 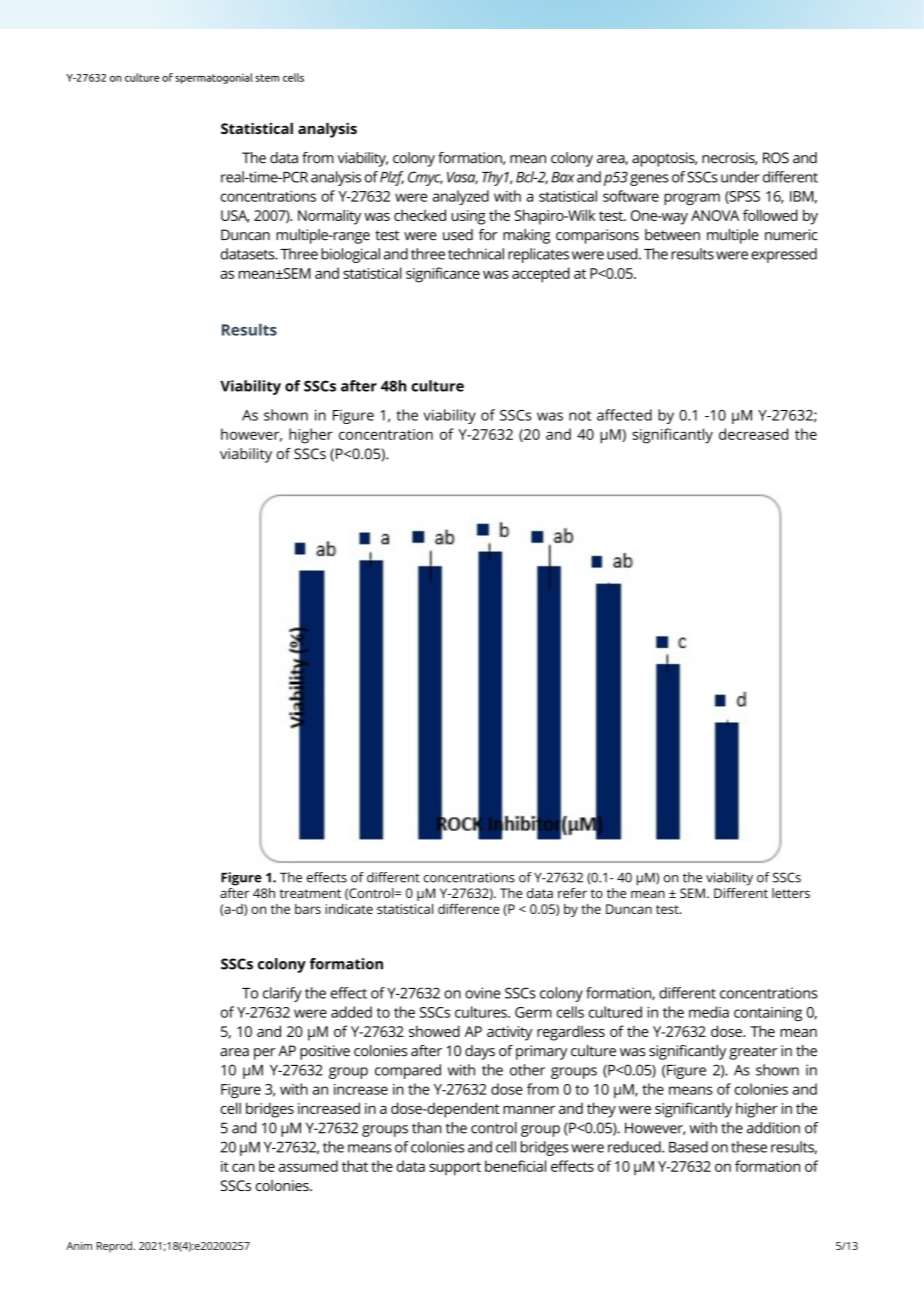 What do you see at coordinates (469, 908) in the screenshot?
I see `difference` at bounding box center [469, 908].
